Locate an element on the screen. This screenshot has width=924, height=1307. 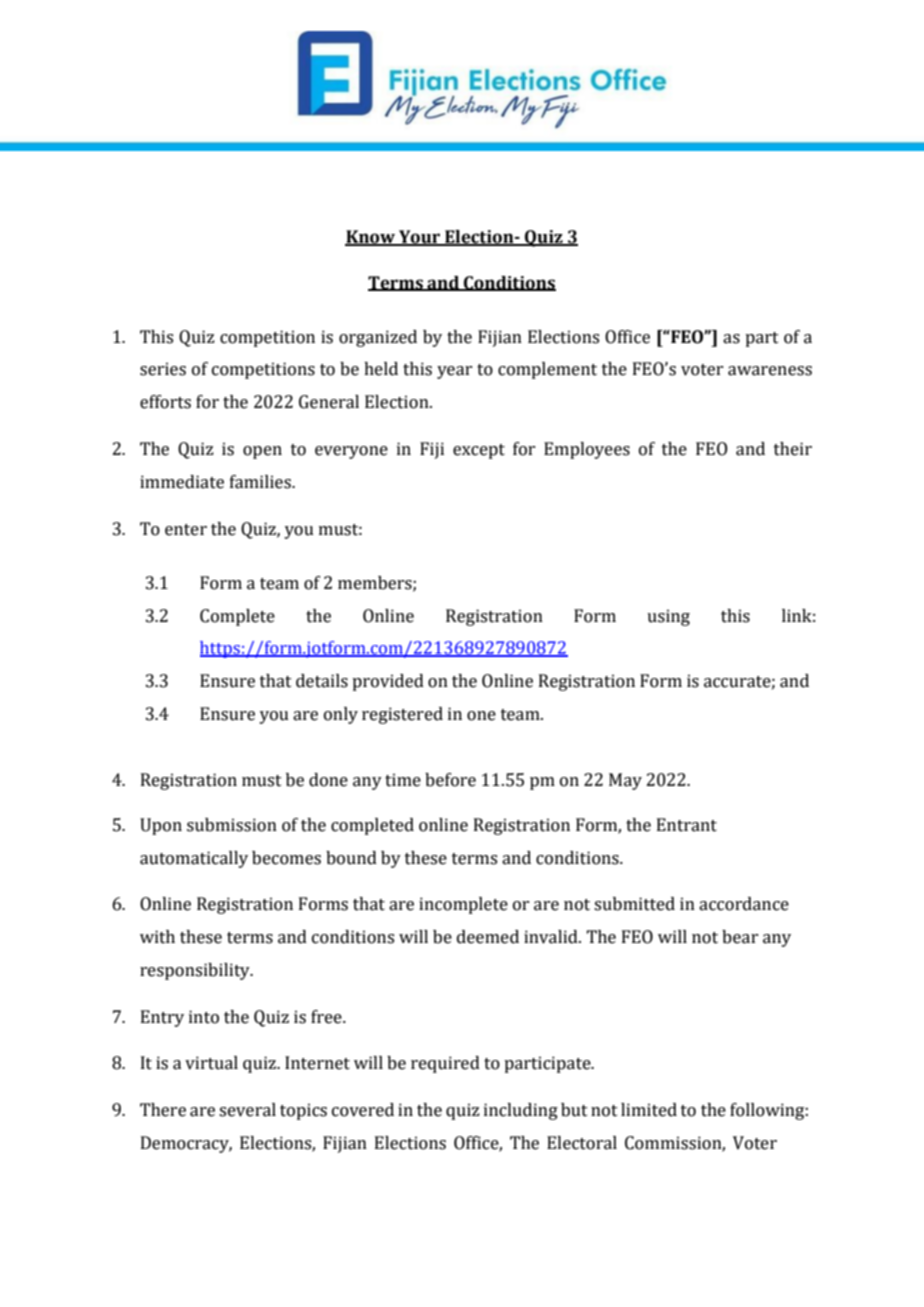
several is located at coordinates (247, 1110).
